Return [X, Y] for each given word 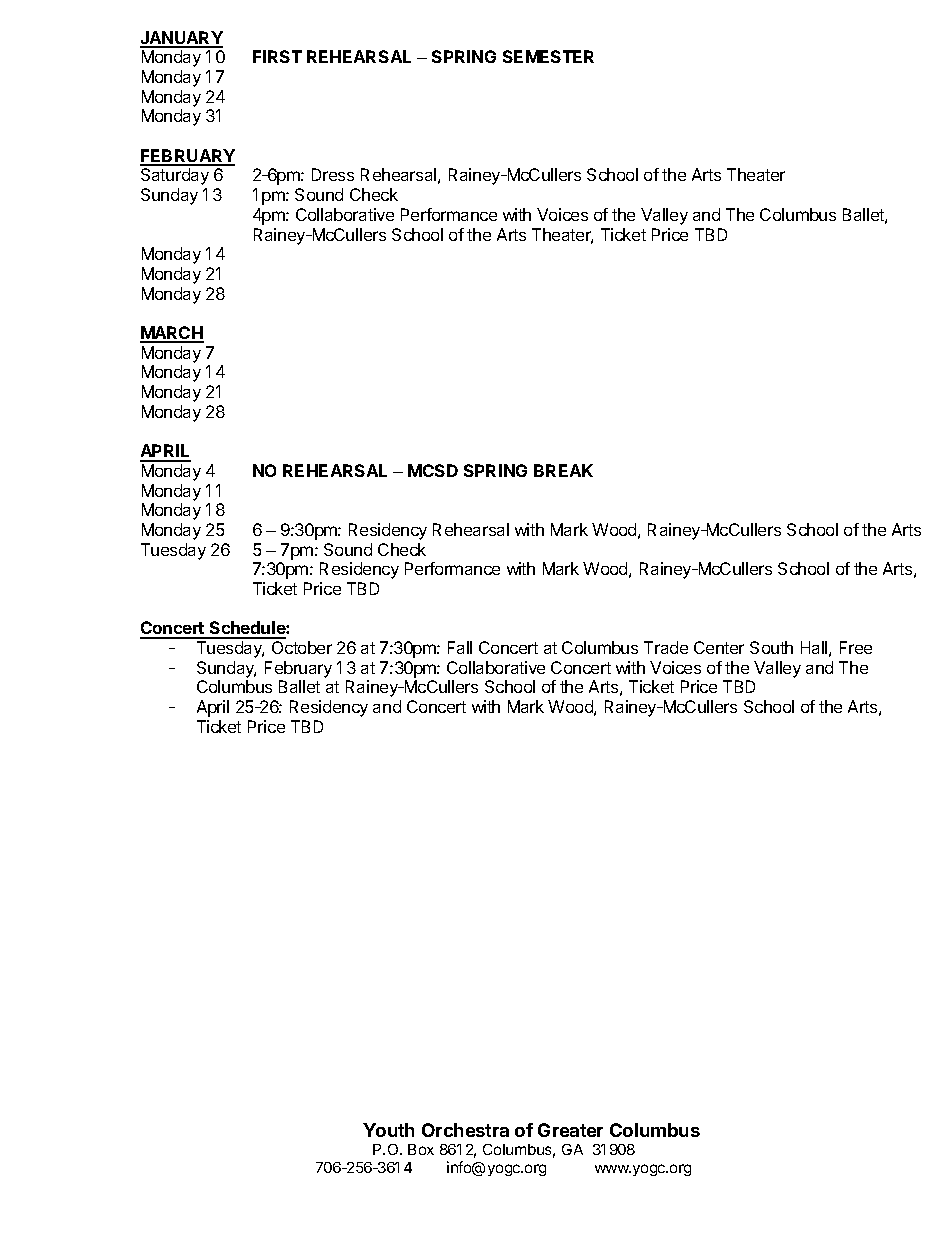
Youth [388, 1130]
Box [421, 1149]
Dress [333, 174]
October [302, 647]
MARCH [172, 334]
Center [719, 647]
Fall [460, 647]
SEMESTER [548, 56]
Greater [570, 1130]
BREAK [563, 470]
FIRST [277, 56]
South [771, 647]
